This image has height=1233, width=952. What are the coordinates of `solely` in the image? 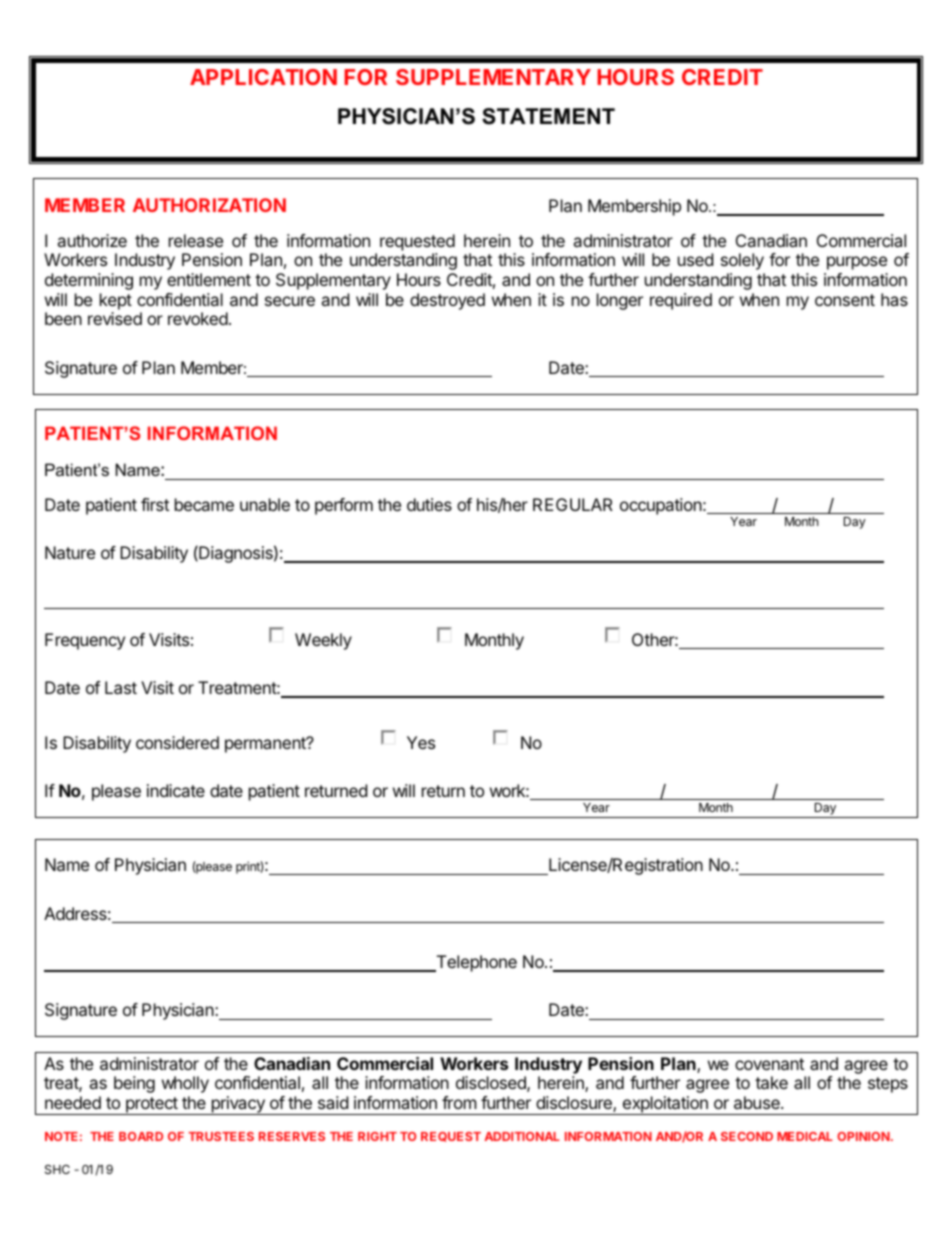 It's located at (742, 261).
